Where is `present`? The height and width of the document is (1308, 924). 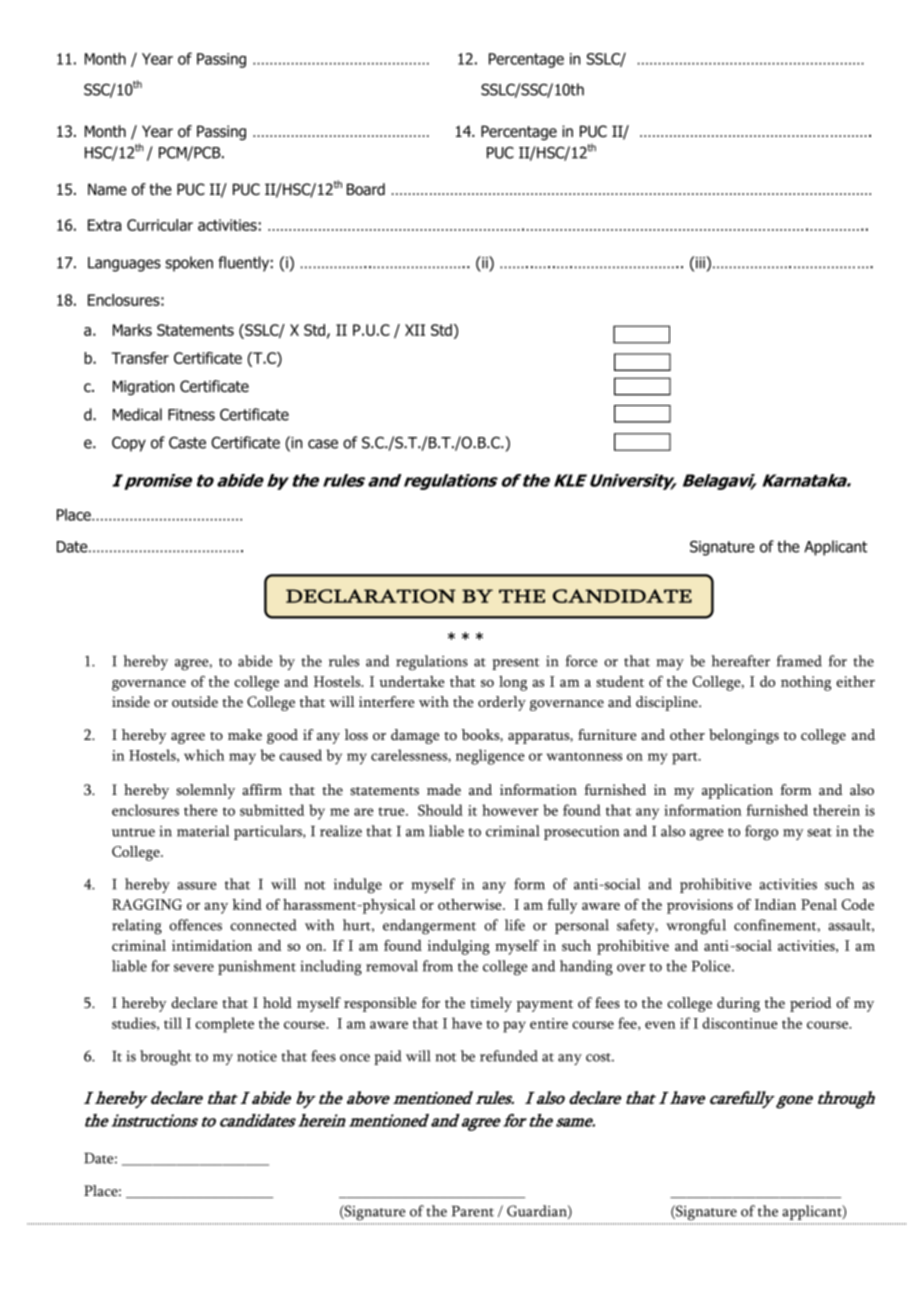
present is located at coordinates (516, 664).
